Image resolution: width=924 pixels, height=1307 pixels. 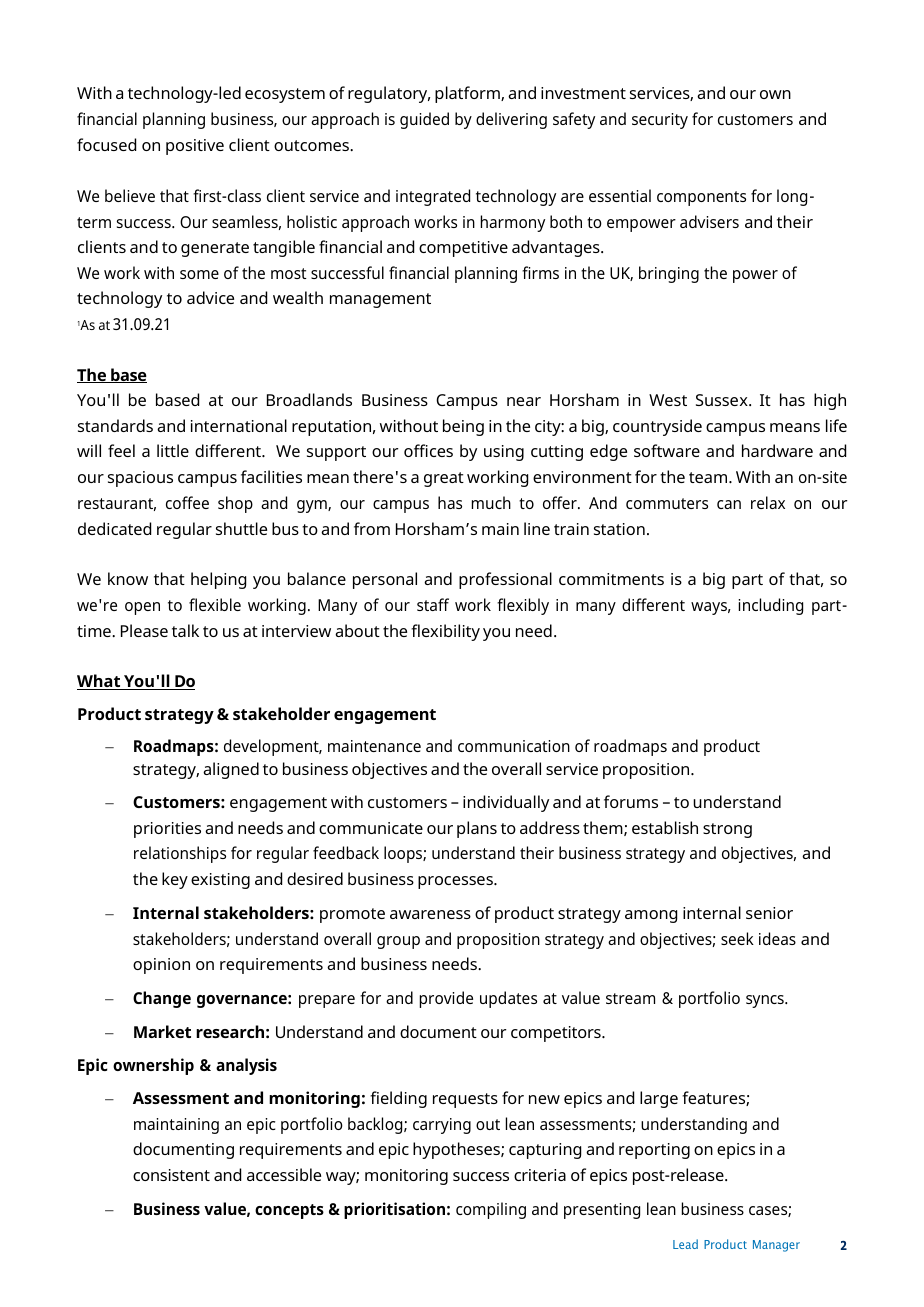 I want to click on including, so click(x=770, y=606).
